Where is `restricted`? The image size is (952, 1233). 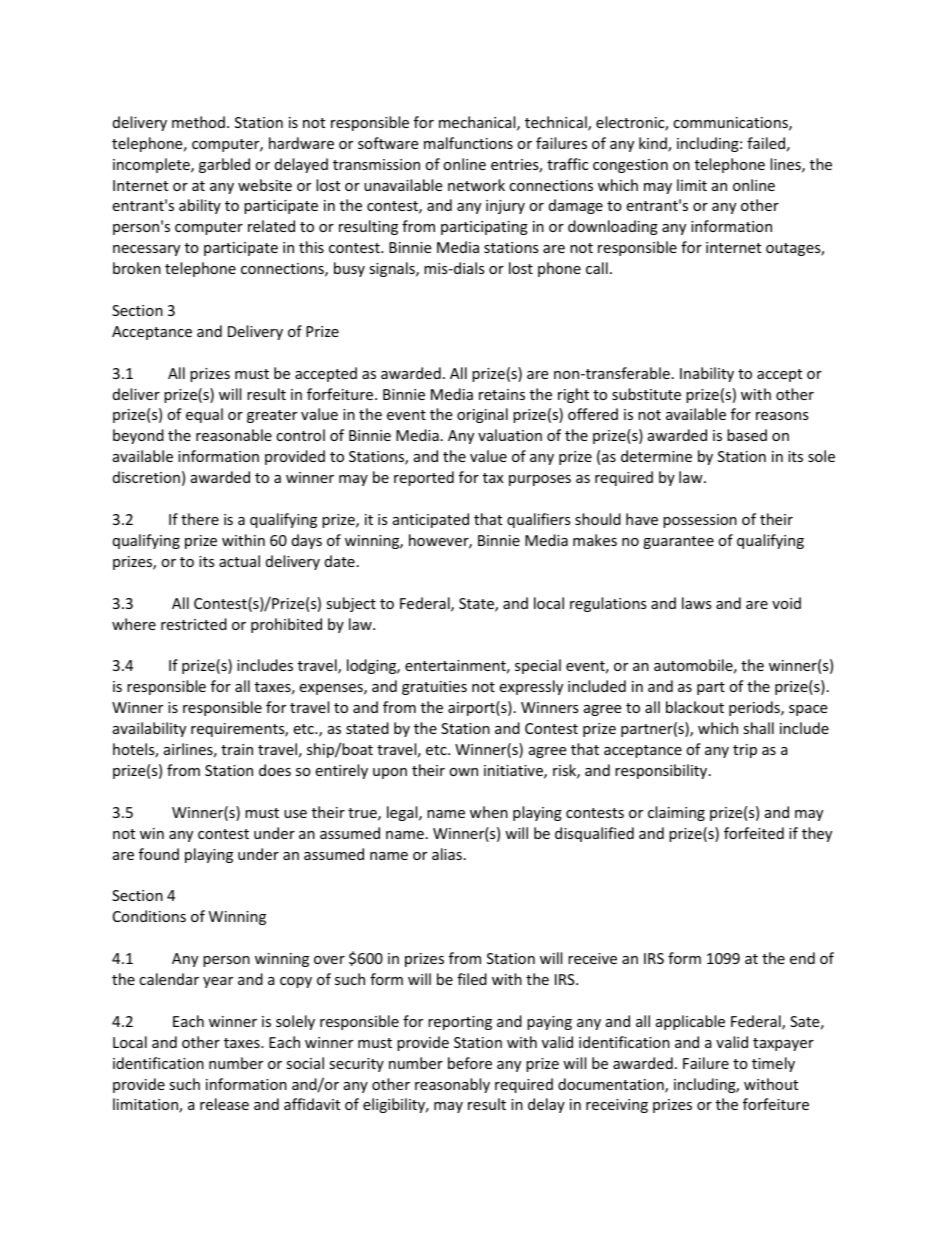
restricted is located at coordinates (194, 624).
